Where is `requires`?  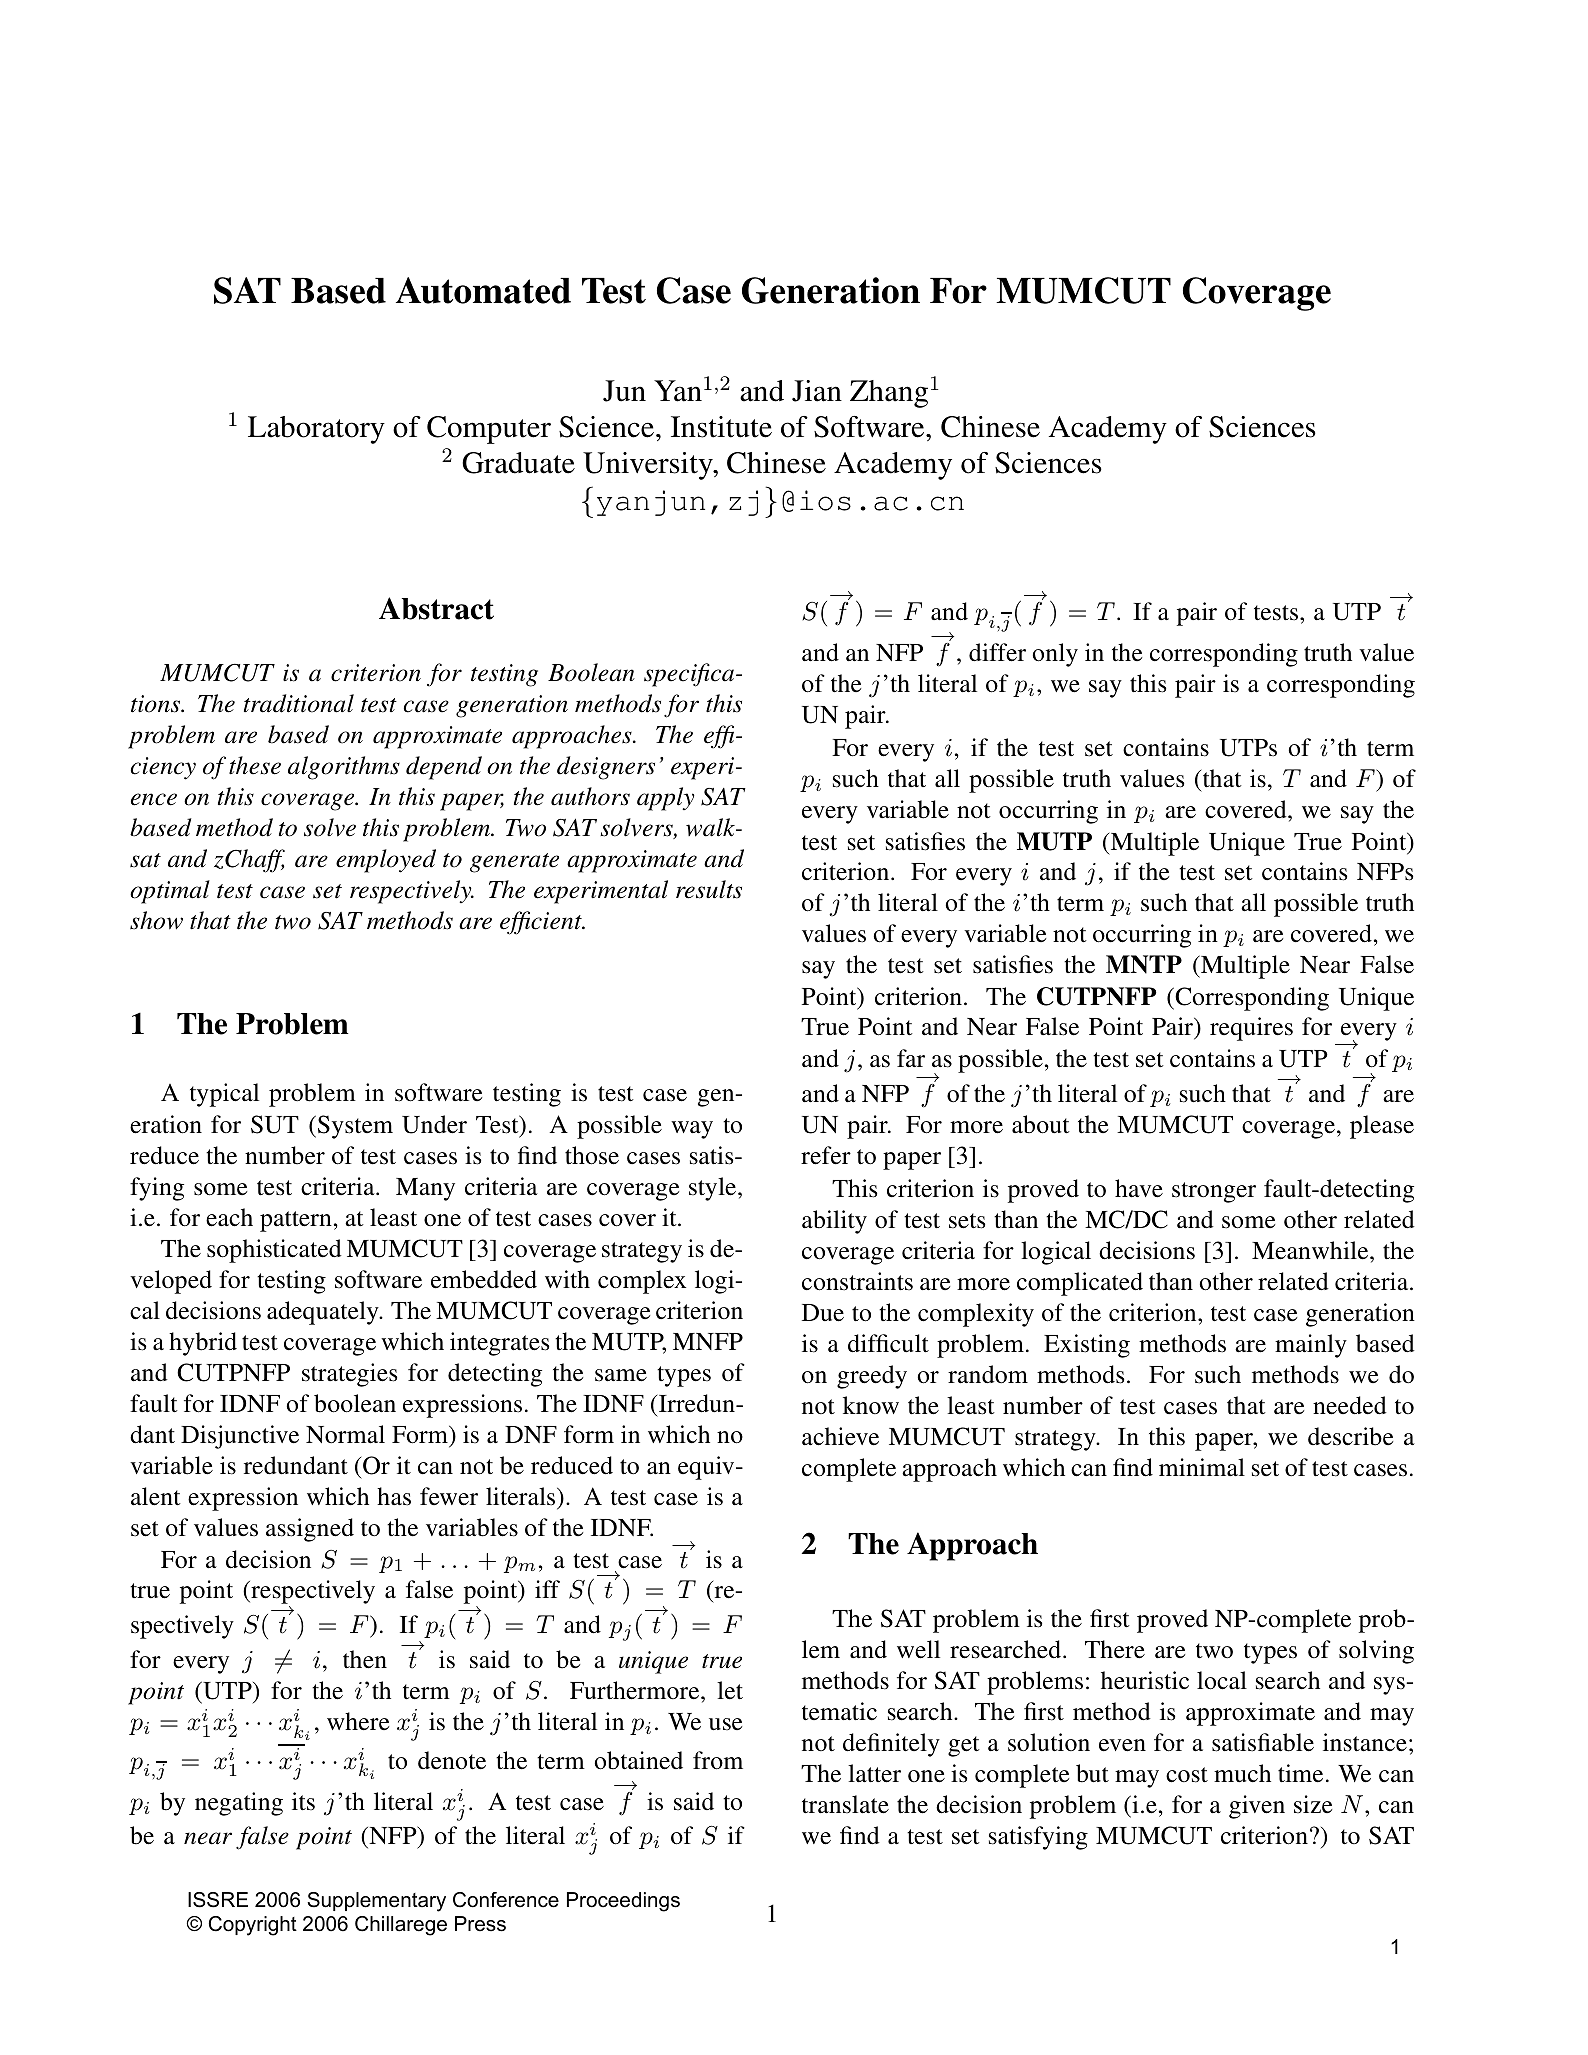
requires is located at coordinates (1251, 1029).
